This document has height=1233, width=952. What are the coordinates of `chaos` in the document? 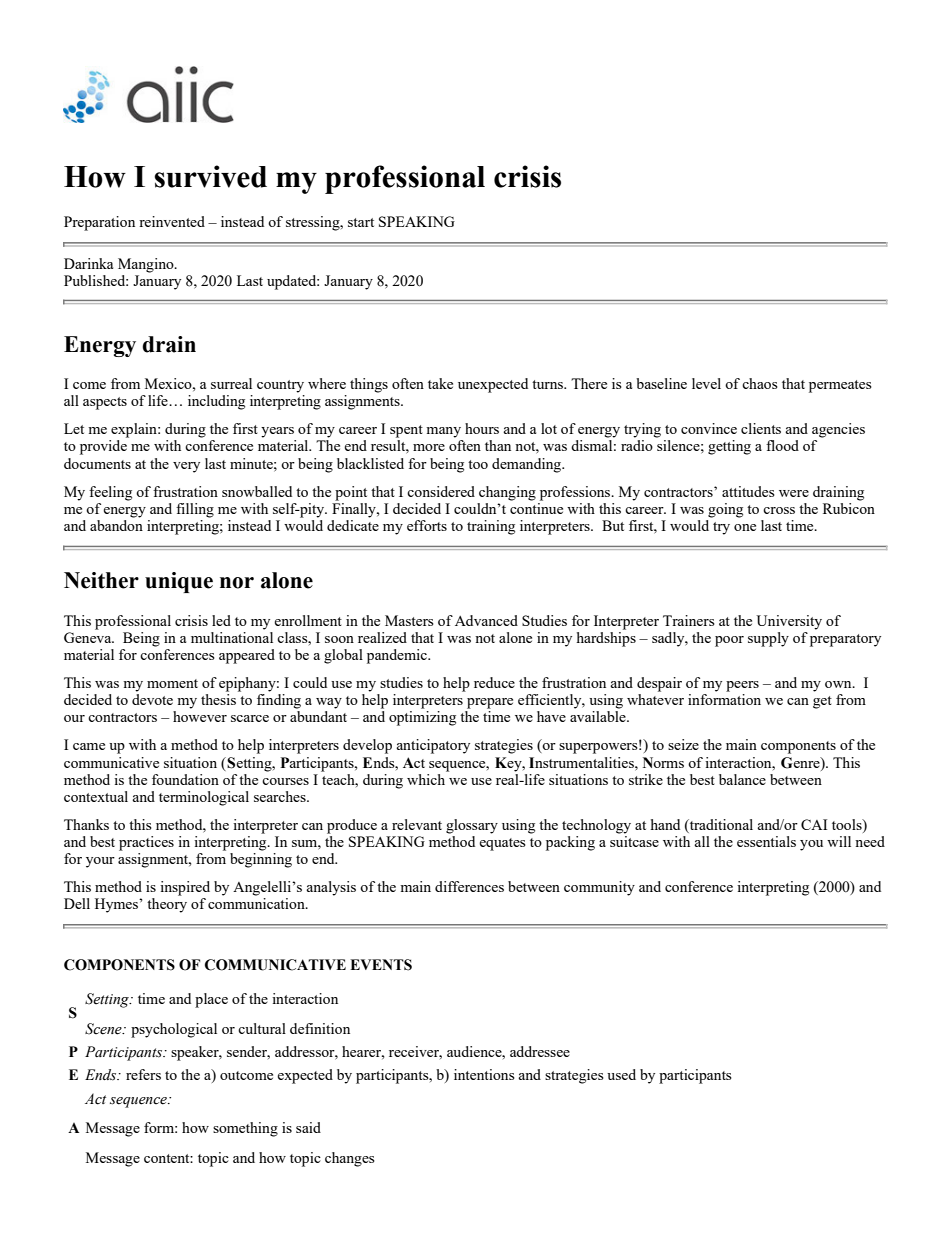 It's located at (760, 383).
